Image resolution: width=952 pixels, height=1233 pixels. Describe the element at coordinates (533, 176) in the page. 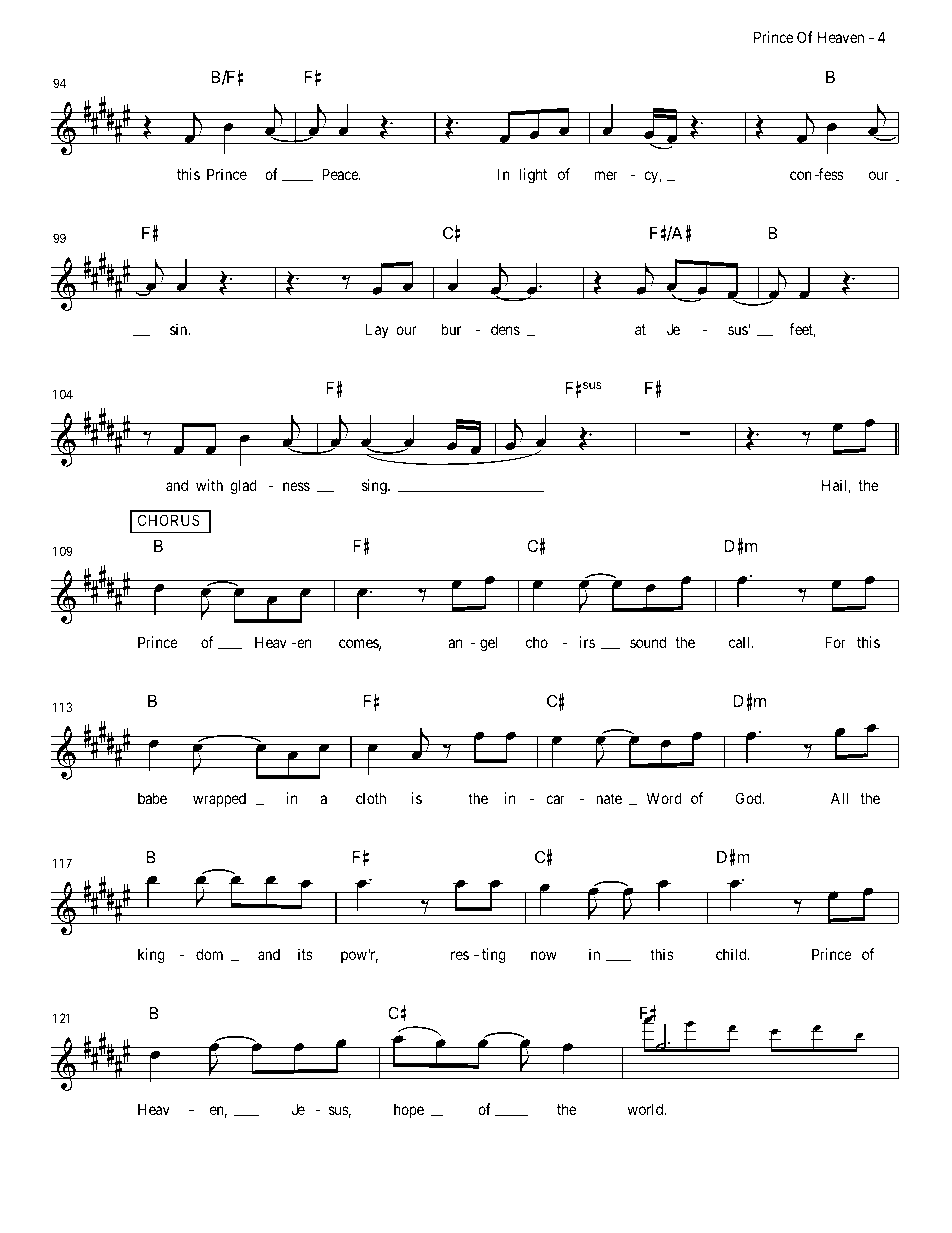

I see `light` at that location.
